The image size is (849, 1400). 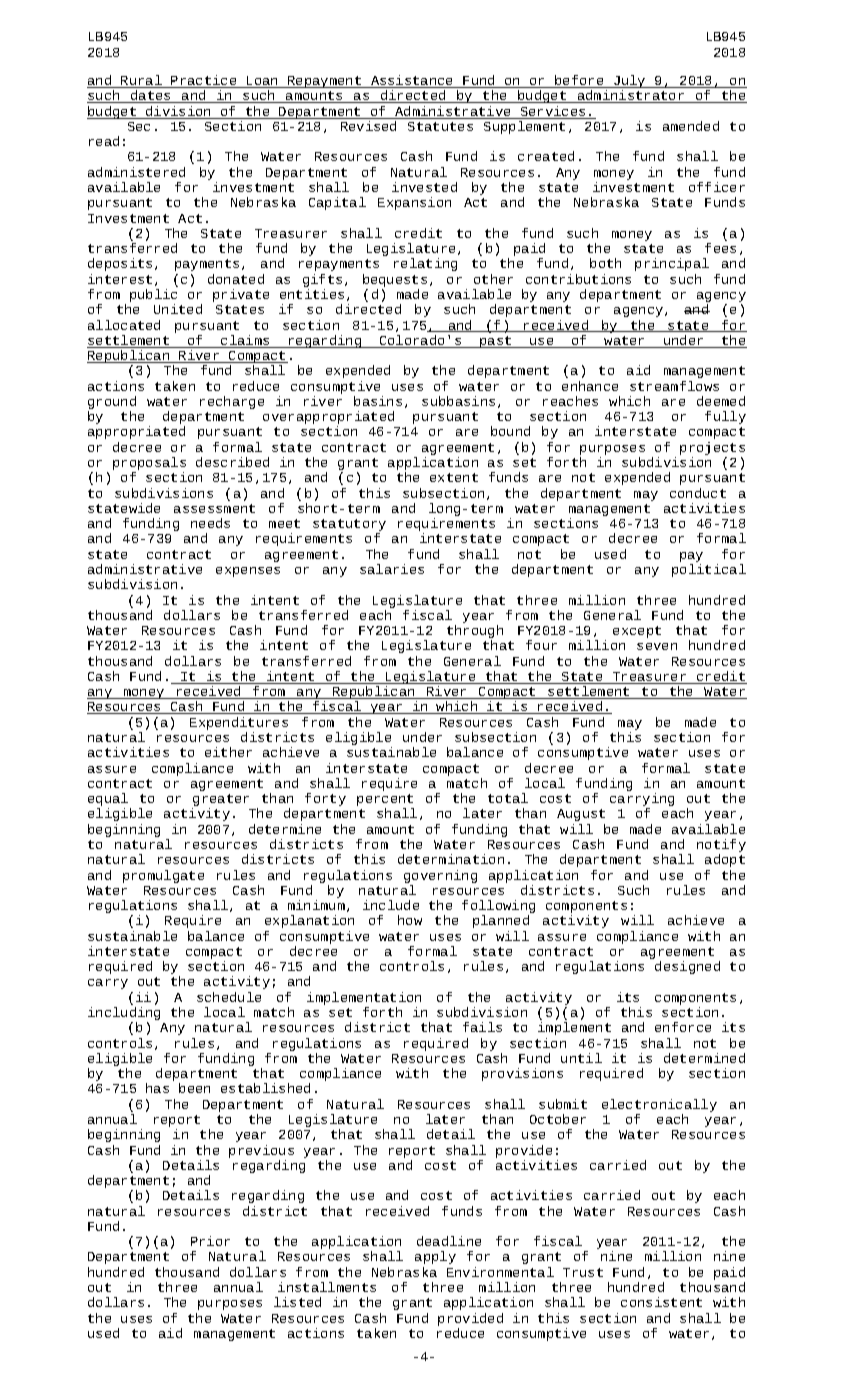 What do you see at coordinates (232, 402) in the image?
I see `recharge` at bounding box center [232, 402].
